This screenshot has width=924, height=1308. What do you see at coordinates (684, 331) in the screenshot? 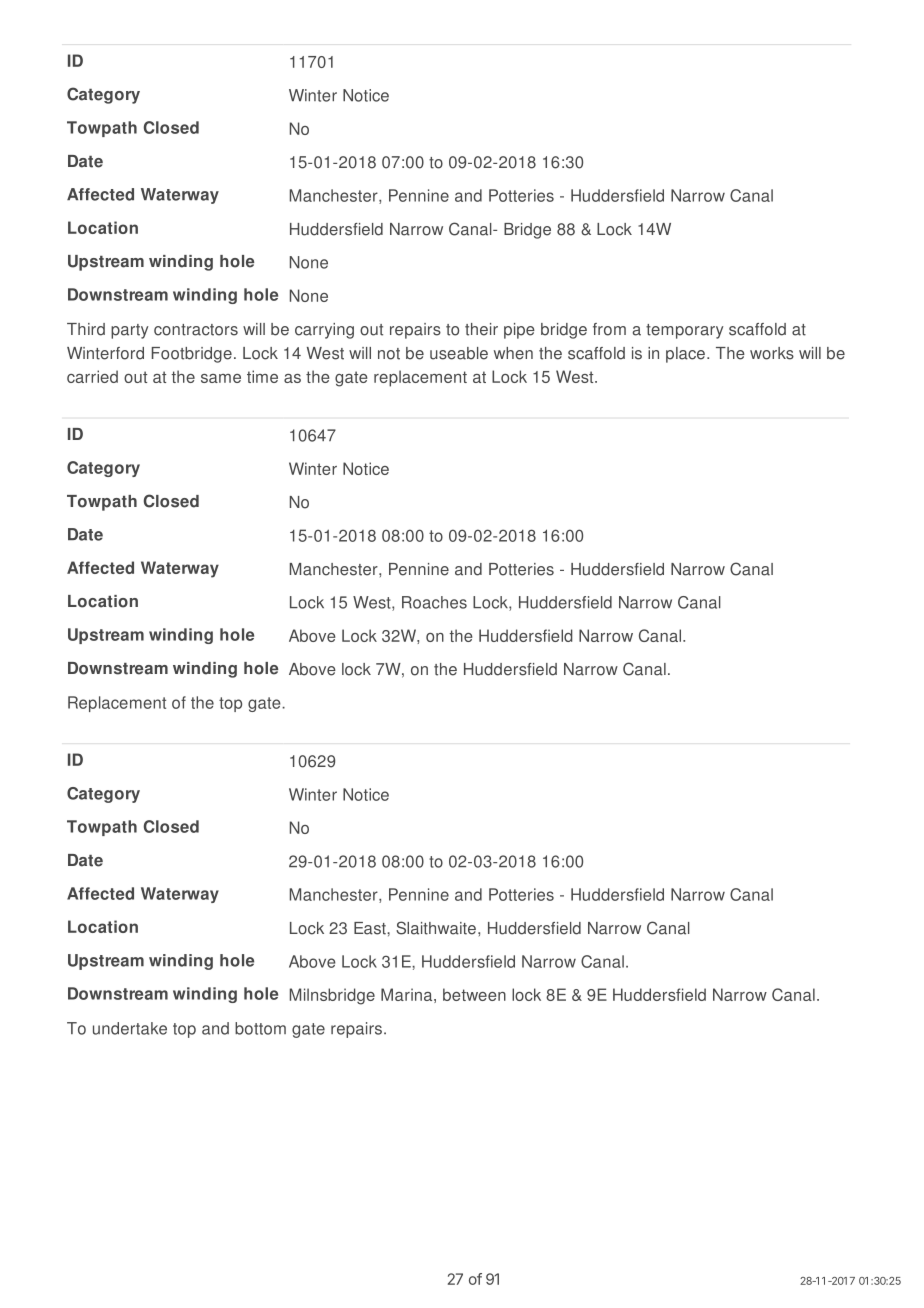
I see `temporary` at bounding box center [684, 331].
